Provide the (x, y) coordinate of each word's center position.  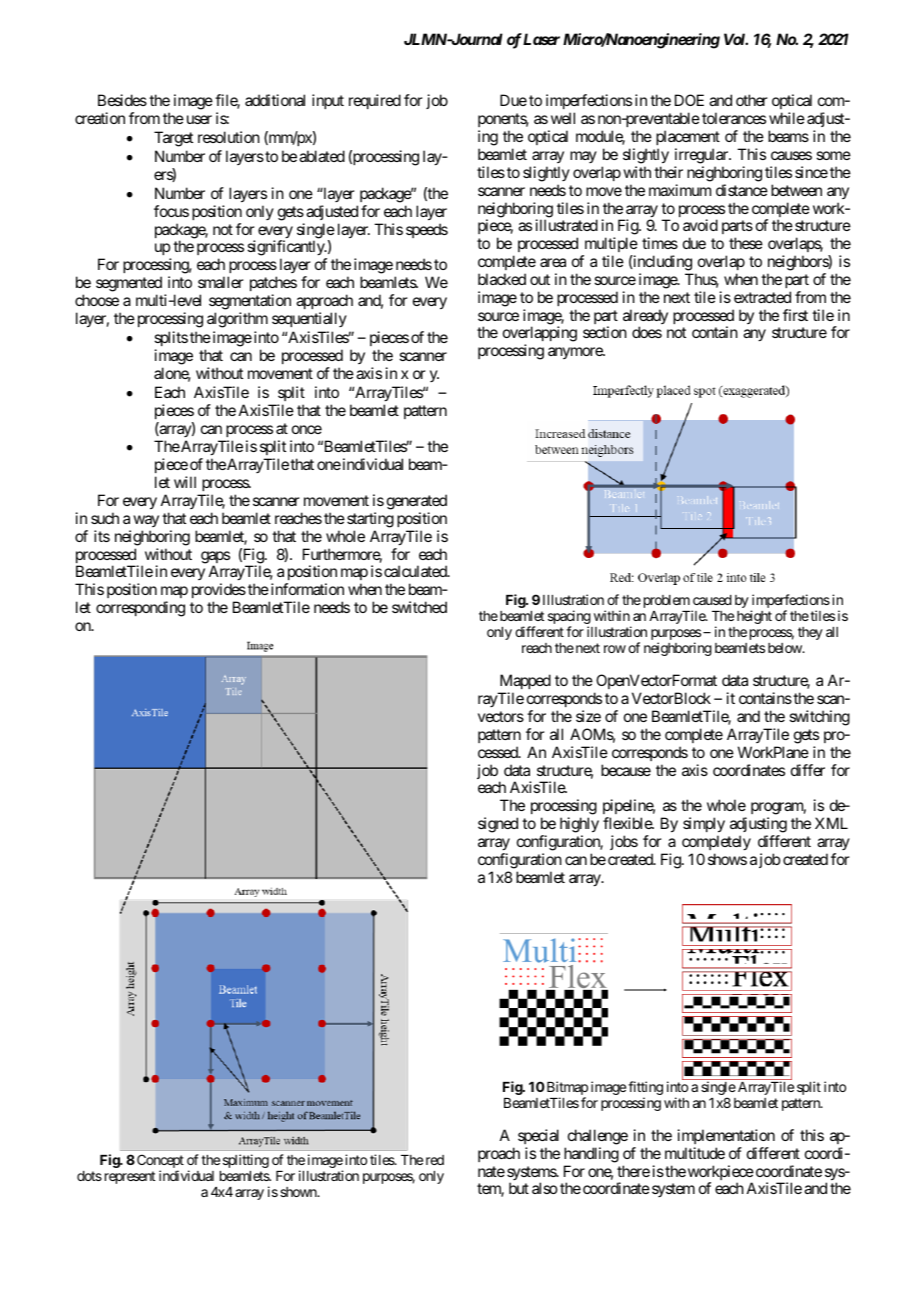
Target (173, 139)
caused (712, 600)
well (563, 118)
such (105, 518)
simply (704, 825)
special (538, 1136)
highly (579, 825)
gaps (215, 558)
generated (417, 502)
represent (130, 1177)
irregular (702, 156)
